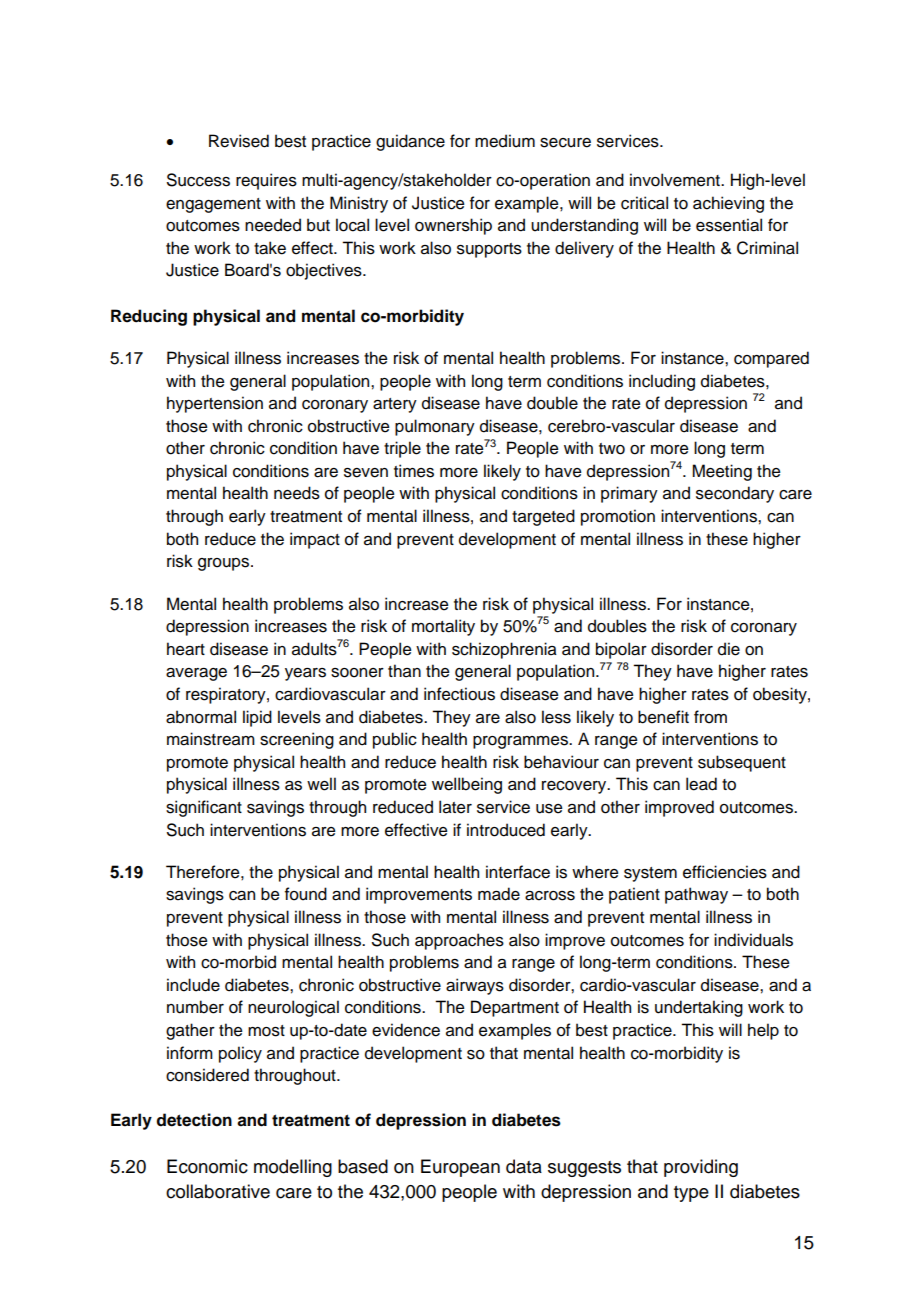  Describe the element at coordinates (215, 404) in the screenshot. I see `hypertension` at that location.
